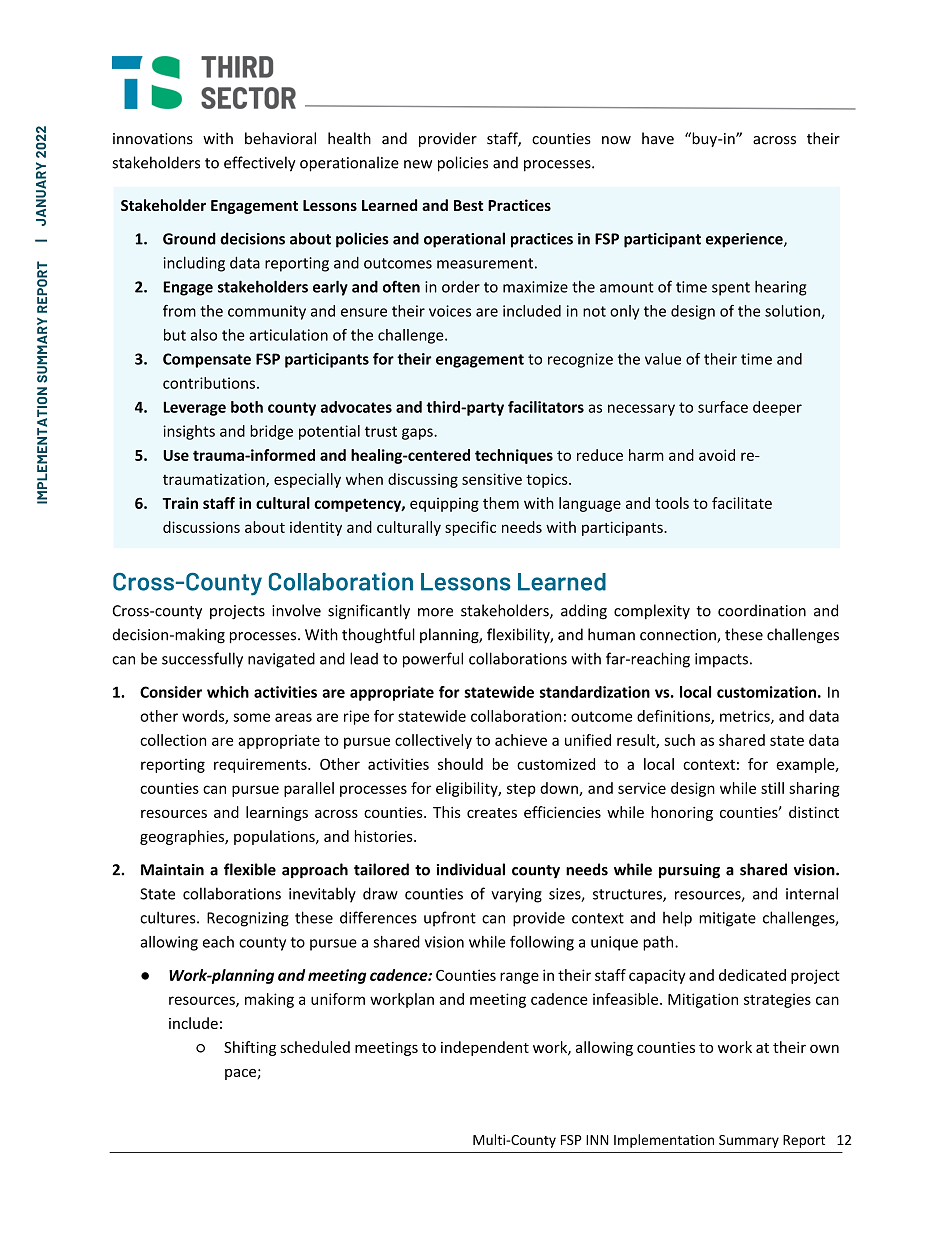 The width and height of the screenshot is (952, 1233). What do you see at coordinates (296, 610) in the screenshot?
I see `involve` at bounding box center [296, 610].
